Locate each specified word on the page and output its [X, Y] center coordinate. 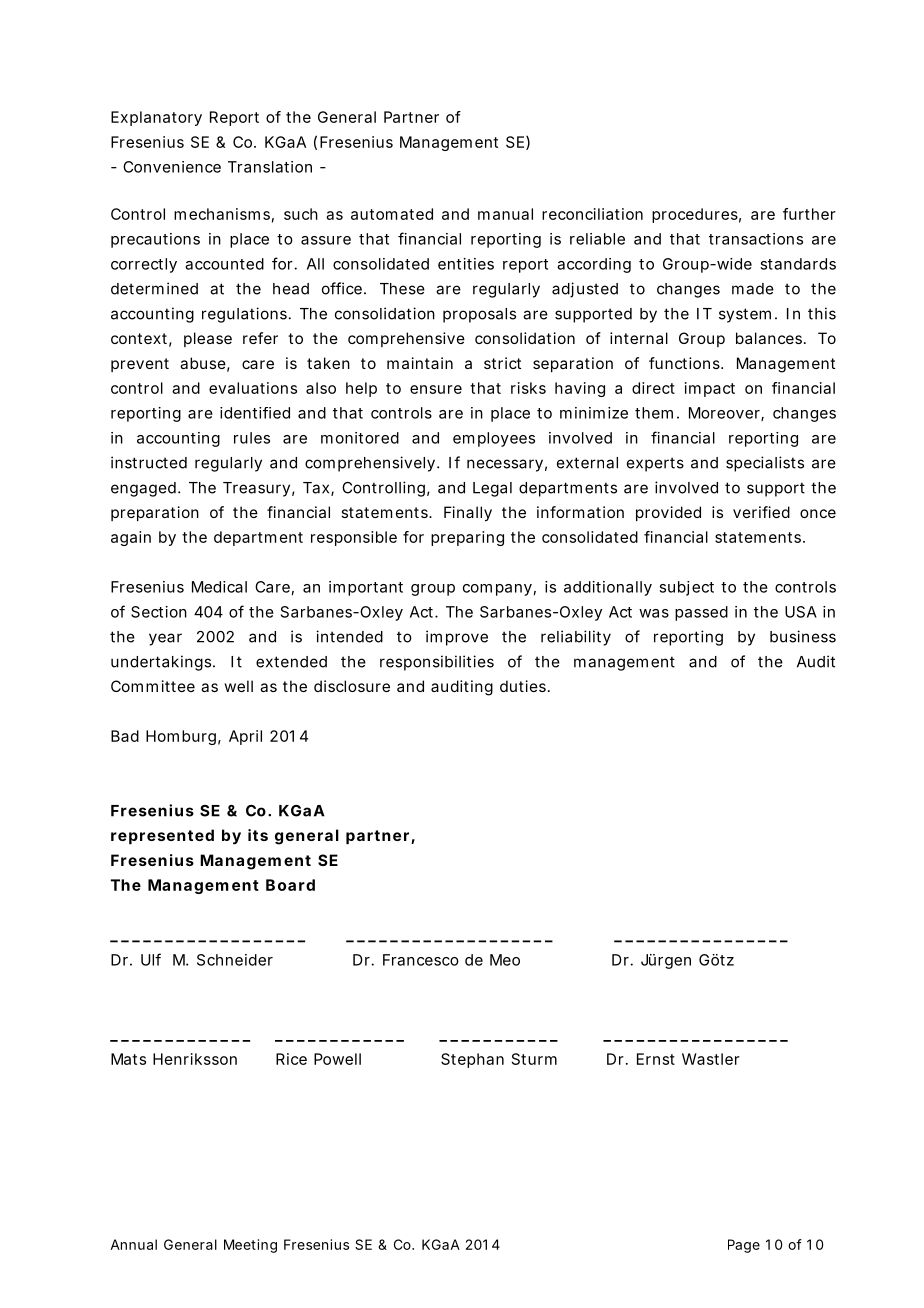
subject [686, 588]
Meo [505, 960]
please [208, 339]
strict [502, 363]
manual [505, 214]
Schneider [235, 960]
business [803, 636]
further [809, 214]
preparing [467, 538]
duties [524, 686]
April [245, 737]
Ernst [656, 1059]
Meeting [250, 1246]
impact [710, 389]
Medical [219, 587]
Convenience [172, 167]
